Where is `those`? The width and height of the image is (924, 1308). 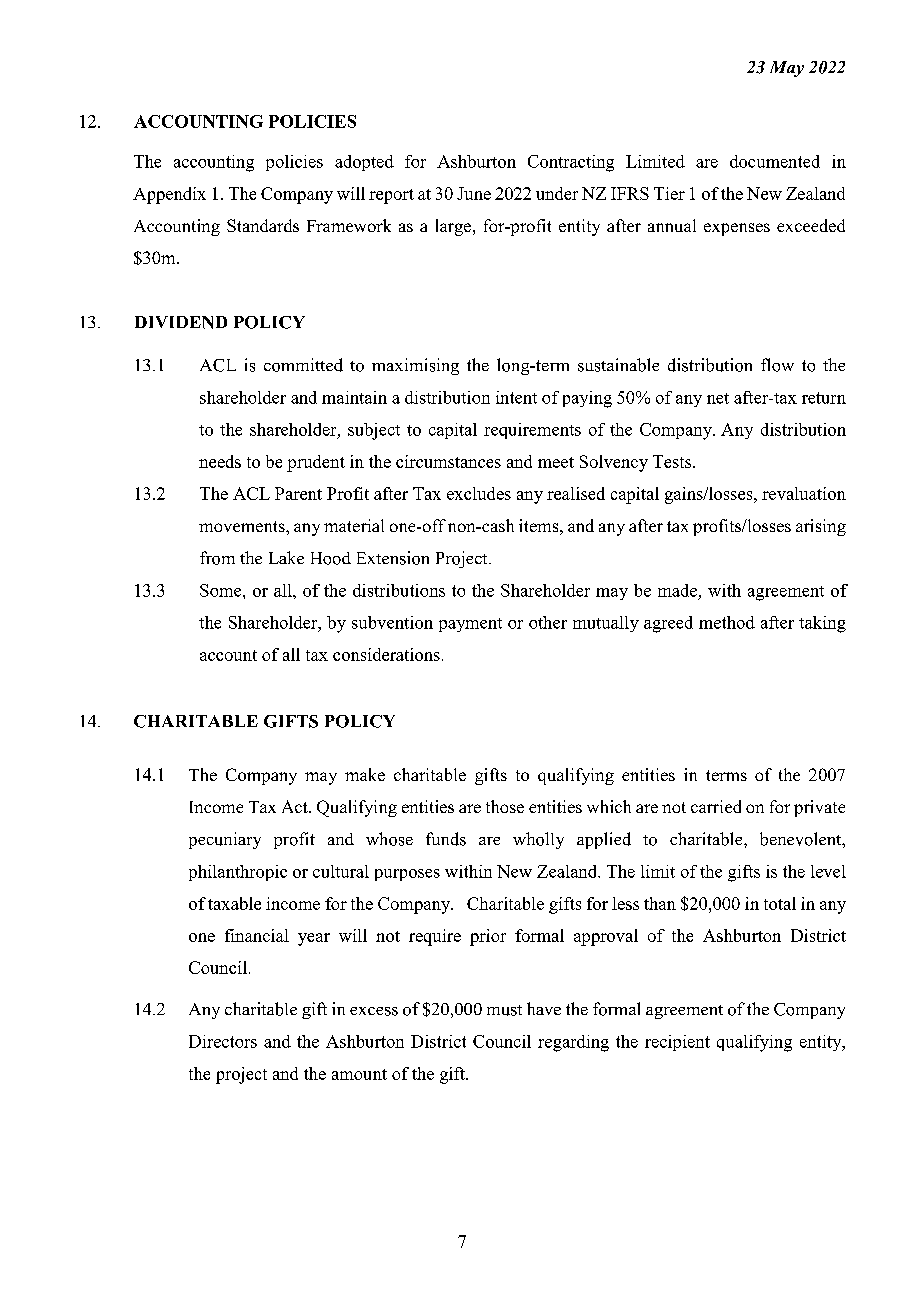
those is located at coordinates (505, 806).
